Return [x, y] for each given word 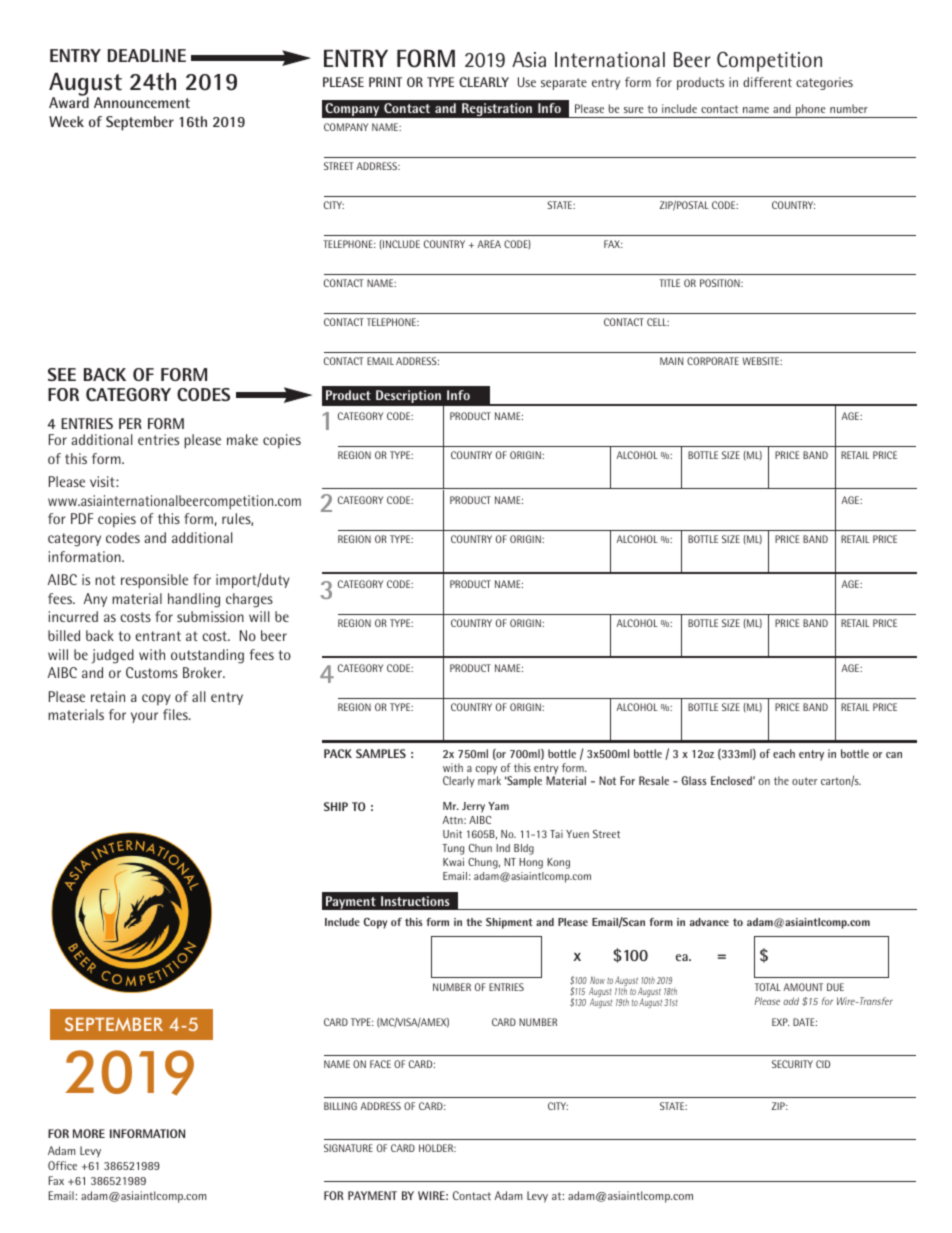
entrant [158, 636]
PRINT [385, 82]
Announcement [142, 102]
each [784, 753]
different [767, 82]
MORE [89, 1133]
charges [249, 600]
